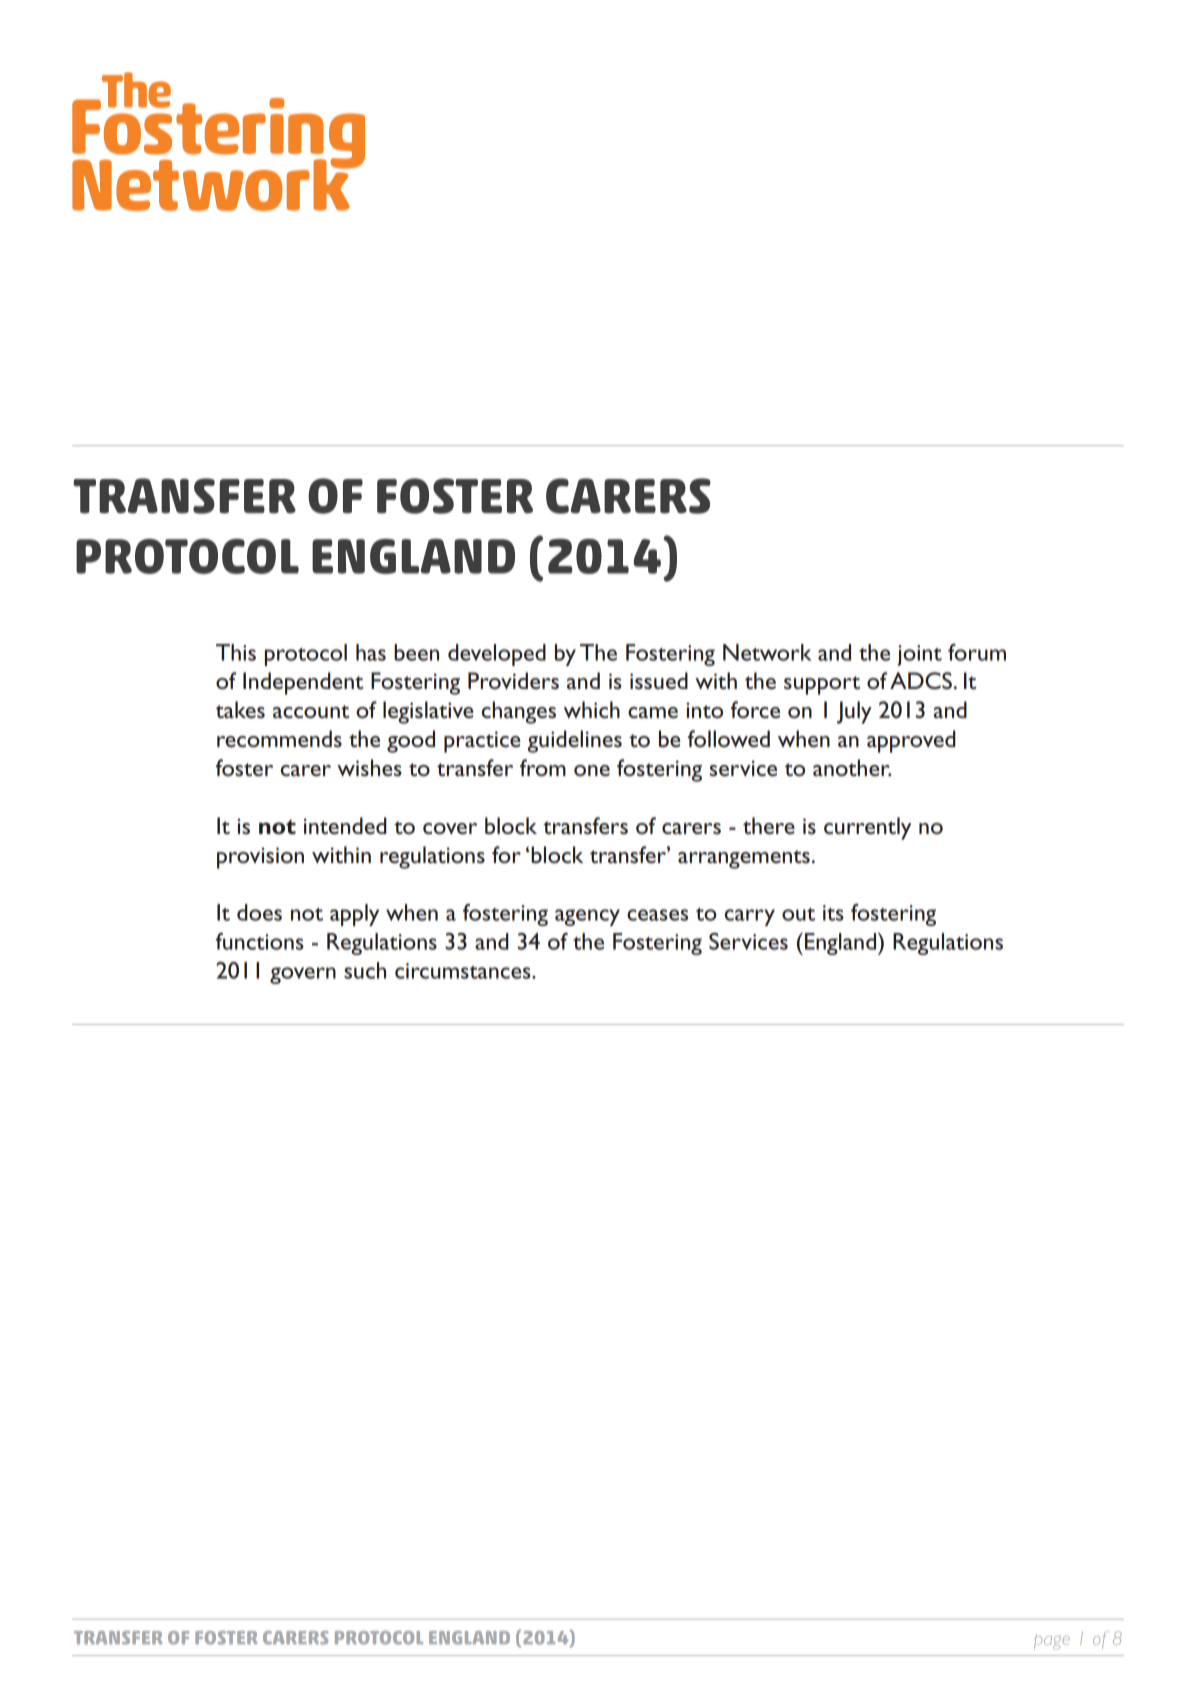 Image resolution: width=1196 pixels, height=1692 pixels. What do you see at coordinates (1052, 1642) in the image?
I see `page` at bounding box center [1052, 1642].
